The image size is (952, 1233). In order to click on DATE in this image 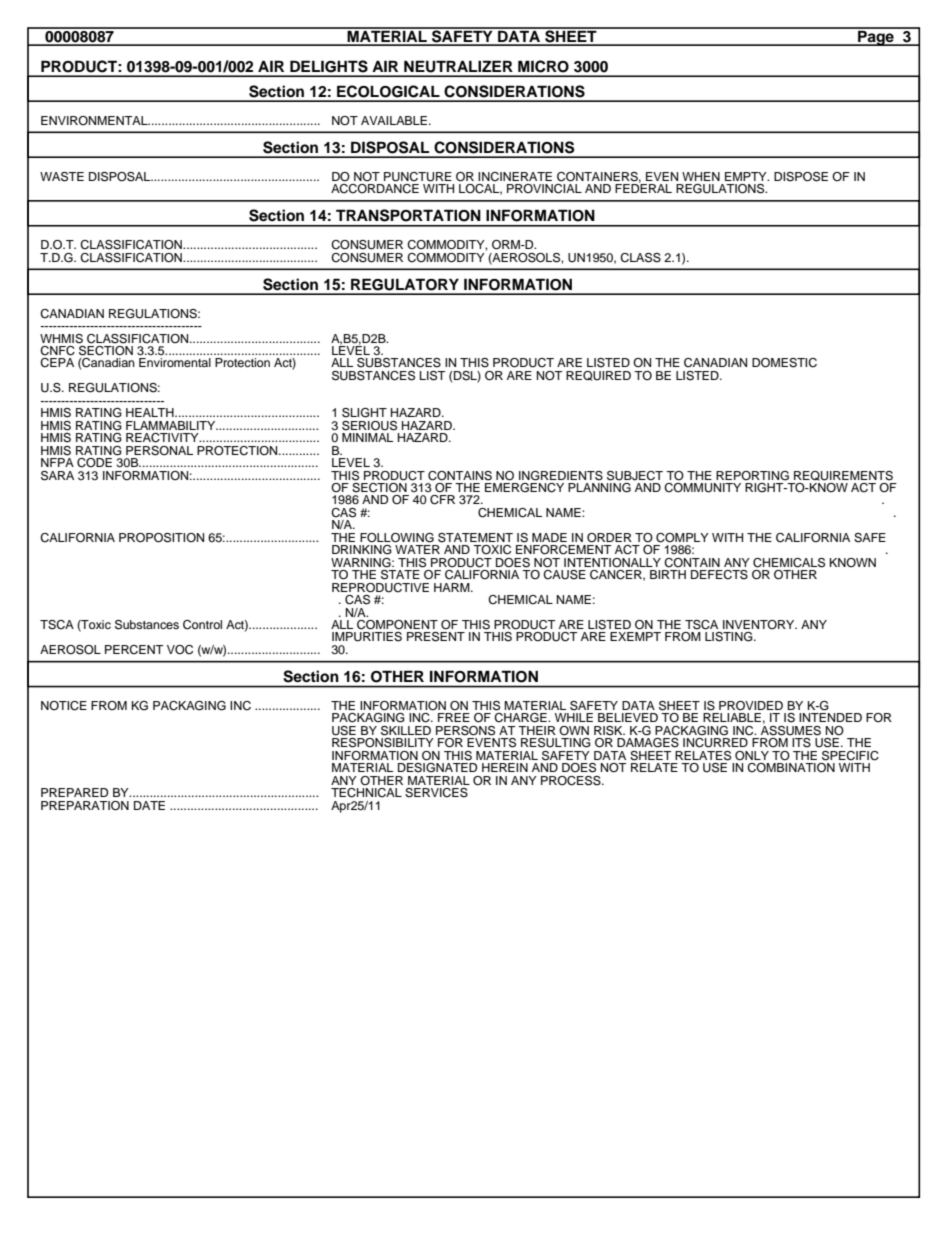, I will do `click(149, 805)`.
